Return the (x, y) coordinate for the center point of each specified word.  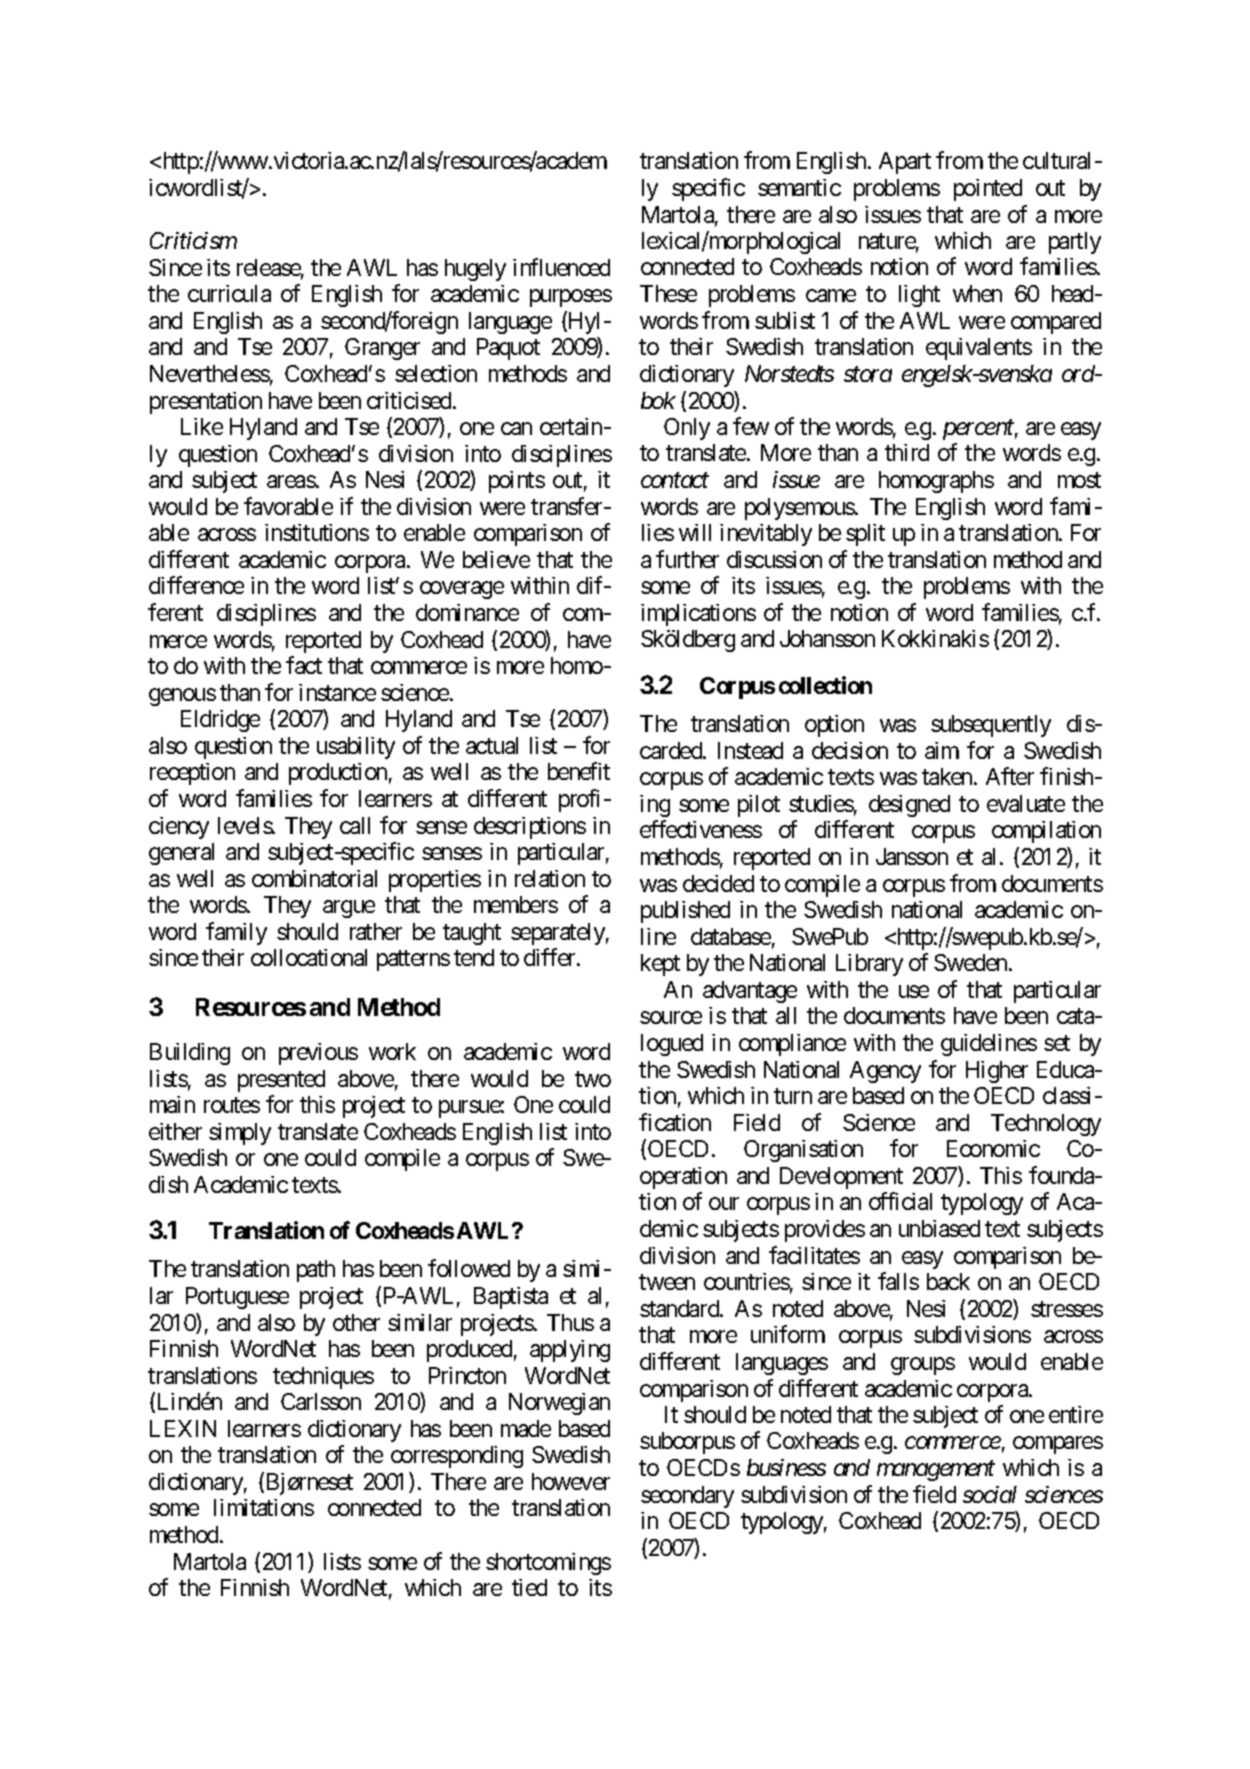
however (571, 1481)
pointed (988, 190)
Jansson (912, 856)
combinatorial (314, 878)
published (685, 912)
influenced (561, 267)
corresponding (457, 1457)
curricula (229, 293)
